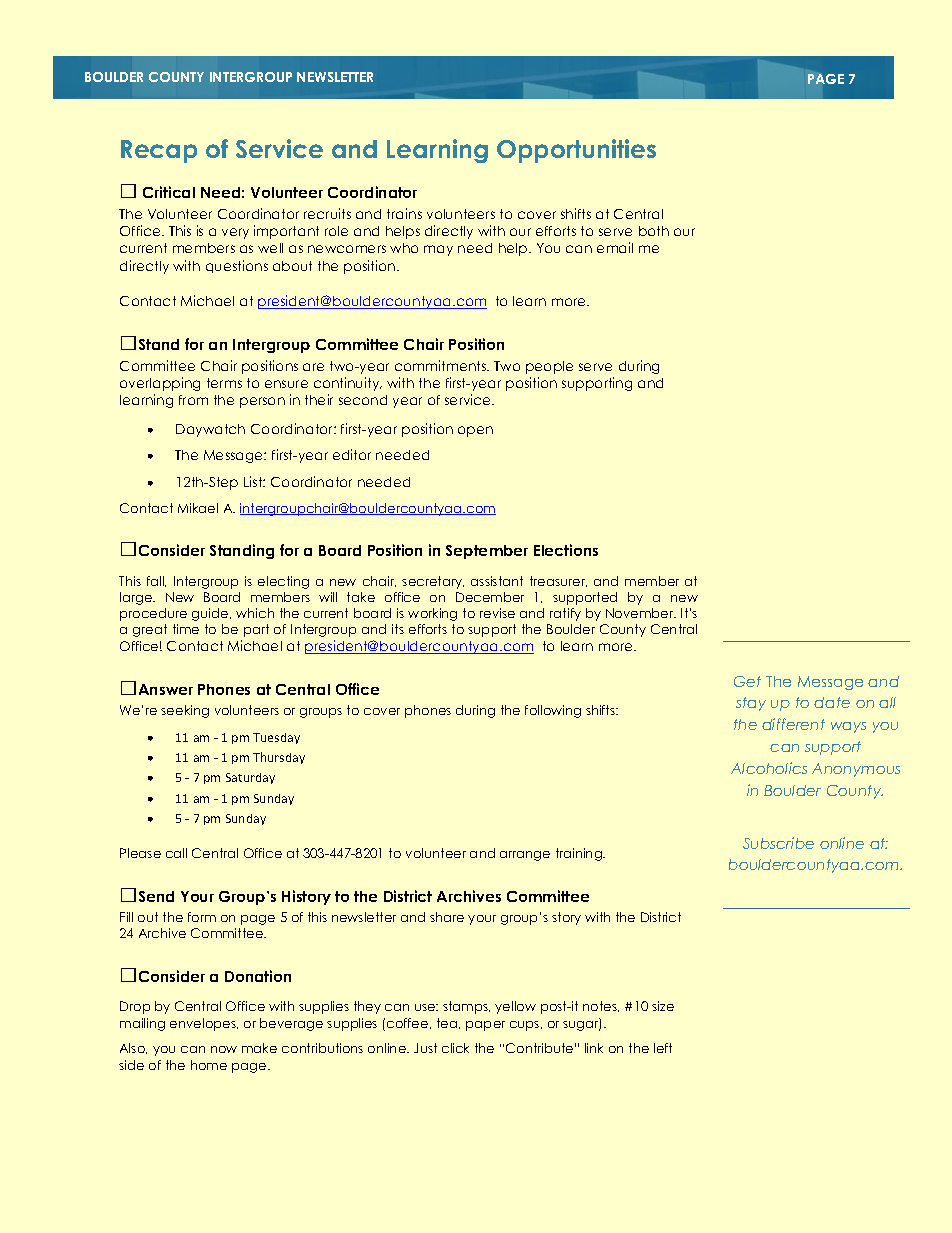 This document has width=952, height=1233. Describe the element at coordinates (475, 431) in the document. I see `open` at that location.
